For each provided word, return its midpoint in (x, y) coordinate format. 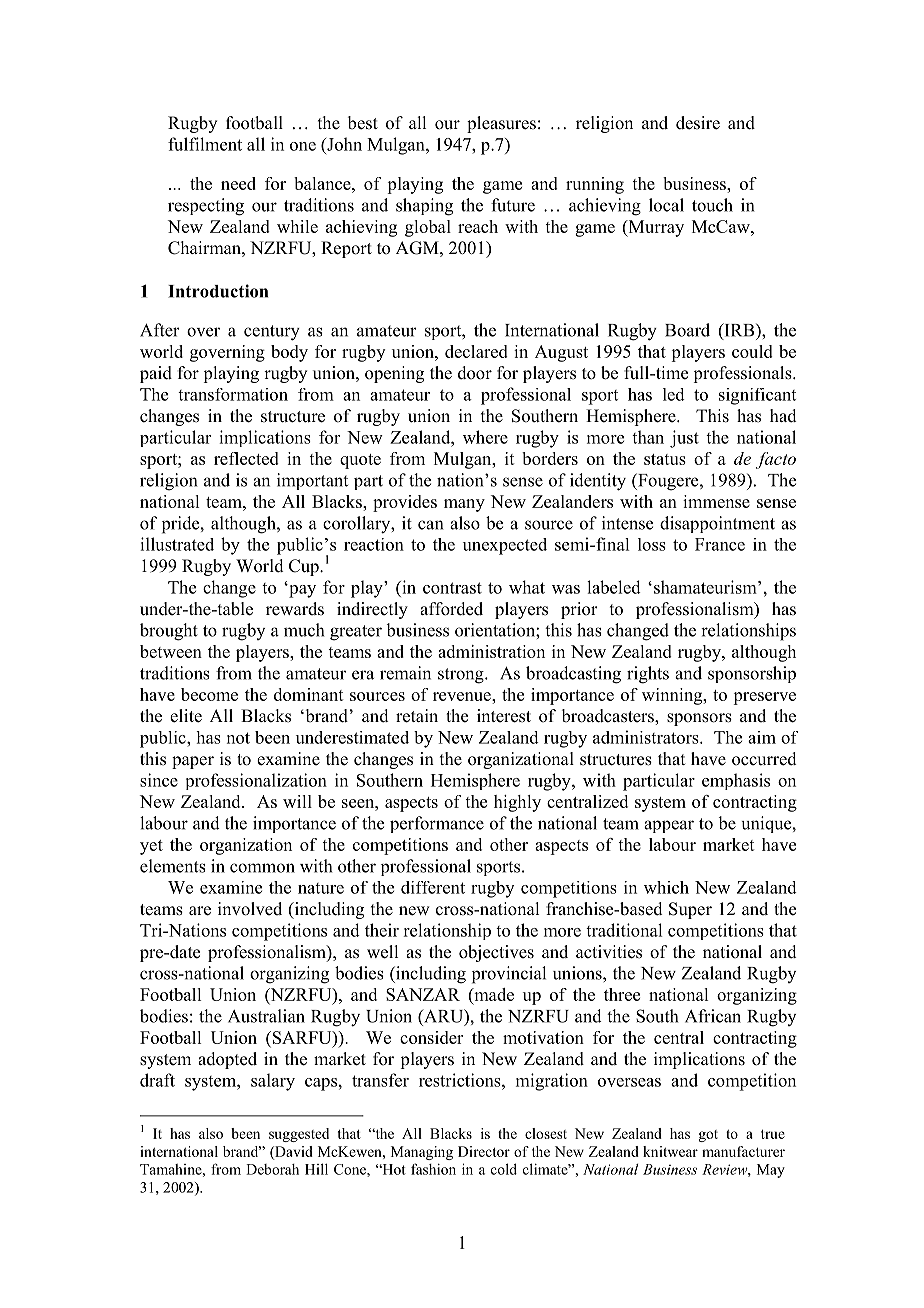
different (433, 887)
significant (757, 396)
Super (690, 910)
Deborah (272, 1169)
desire (698, 123)
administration (491, 651)
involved (250, 909)
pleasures (501, 124)
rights (648, 675)
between (171, 651)
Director (484, 1151)
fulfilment (205, 144)
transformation (233, 394)
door (475, 373)
